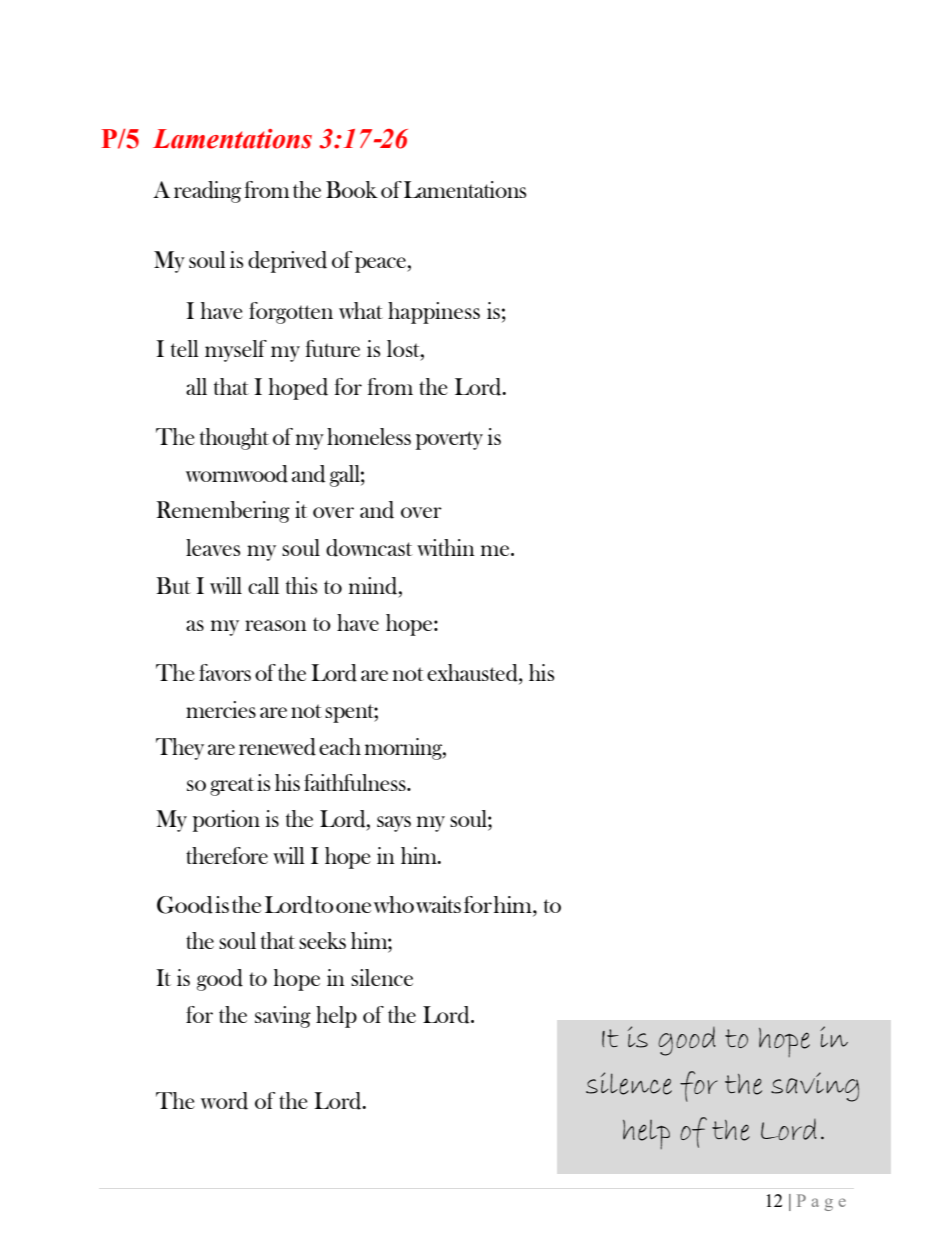 This page has width=952, height=1233. What do you see at coordinates (213, 547) in the page?
I see `leaves` at bounding box center [213, 547].
